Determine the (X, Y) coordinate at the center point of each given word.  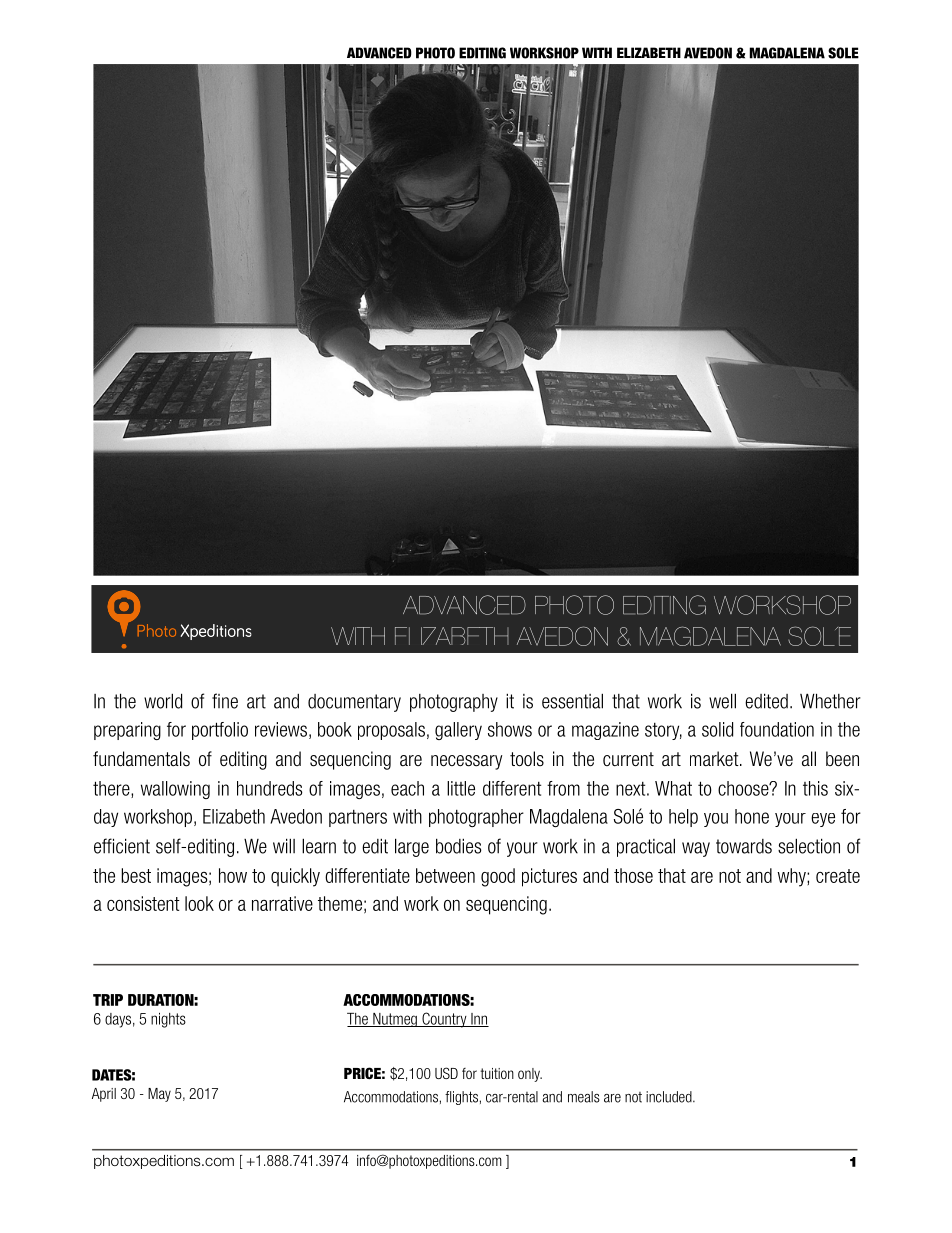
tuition (497, 1073)
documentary (354, 703)
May (159, 1095)
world (163, 701)
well (722, 701)
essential (572, 701)
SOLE (843, 53)
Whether (830, 701)
